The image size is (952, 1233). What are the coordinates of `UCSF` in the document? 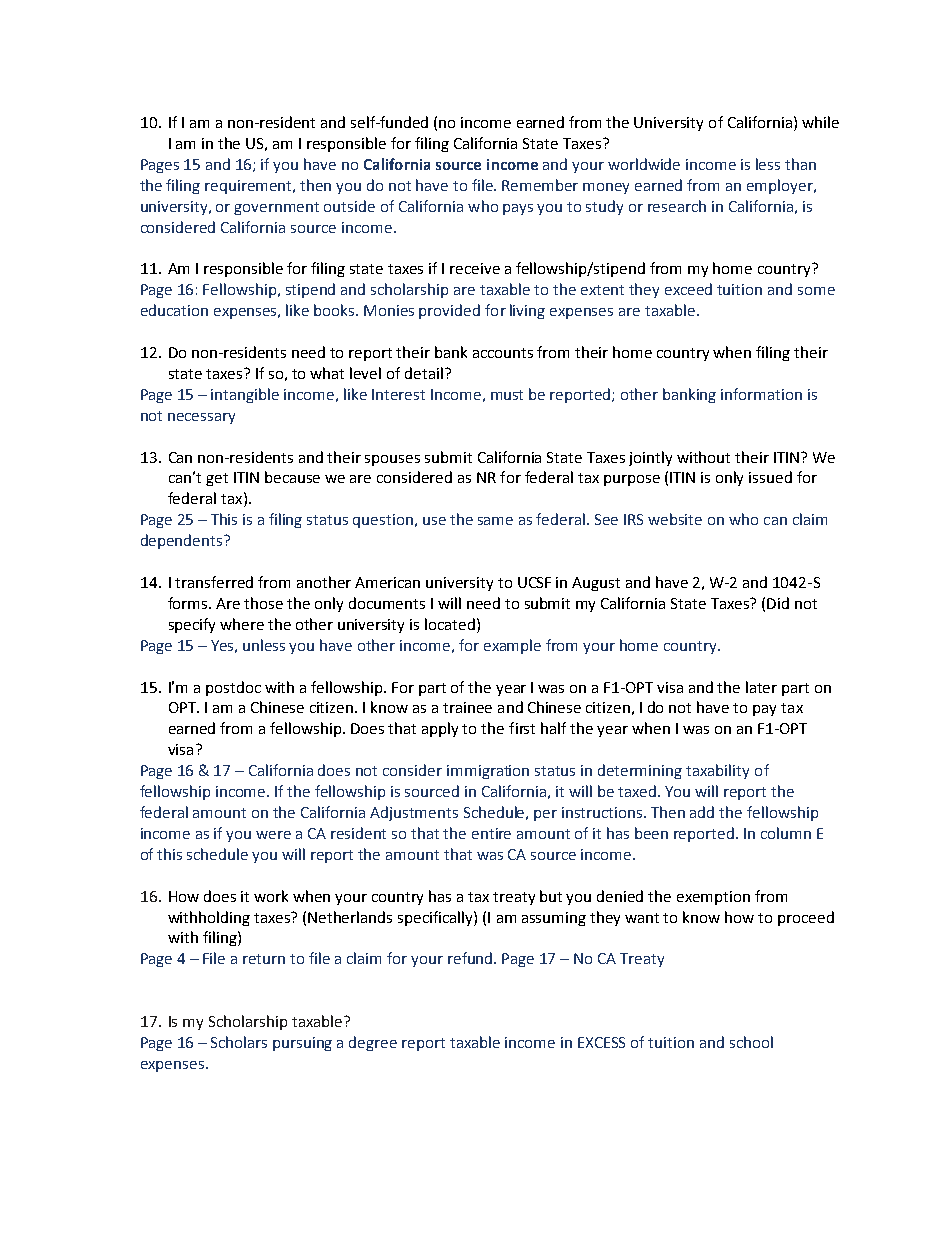 It's located at (534, 582).
